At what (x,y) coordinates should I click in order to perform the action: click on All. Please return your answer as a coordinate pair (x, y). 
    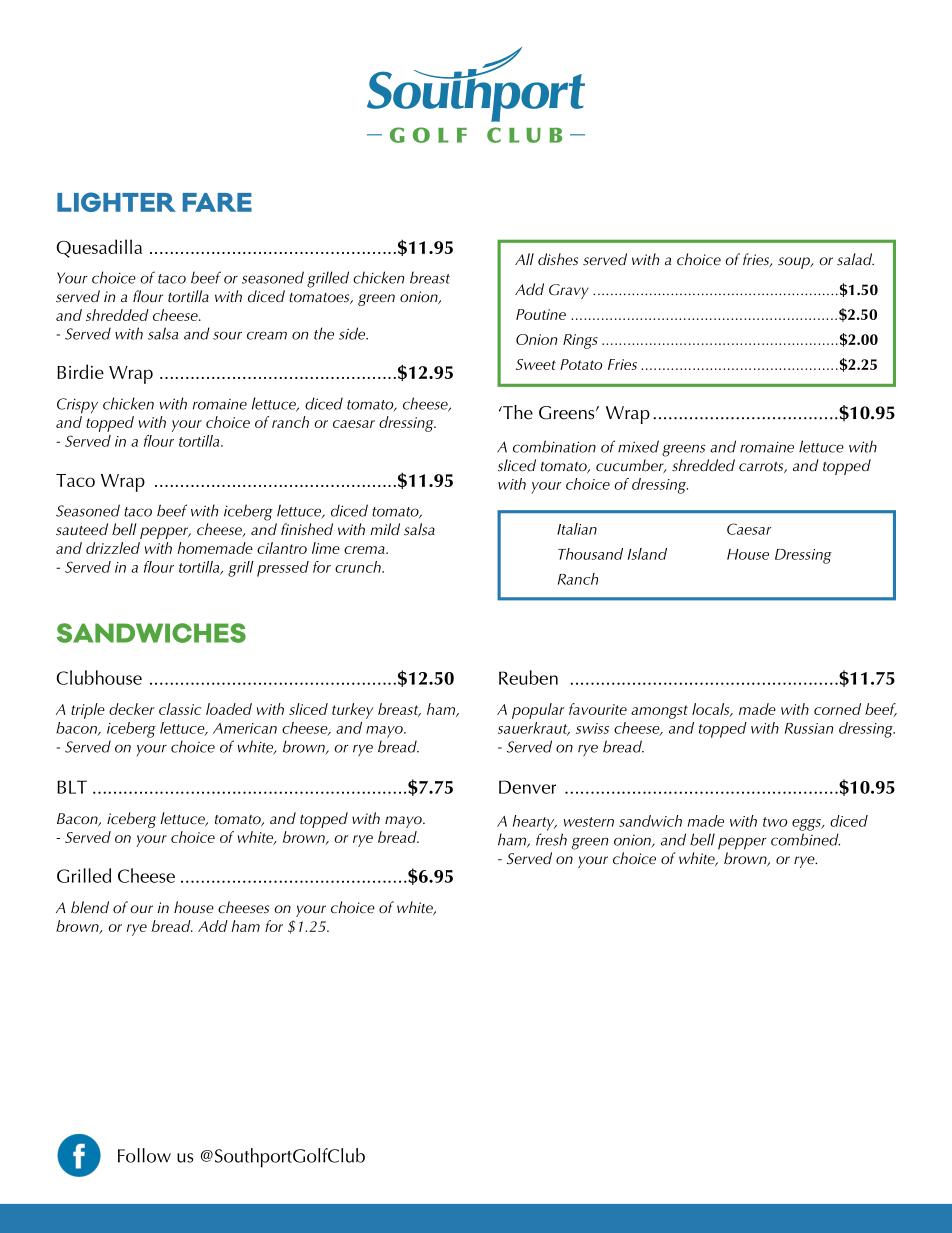
    Looking at the image, I should click on (524, 259).
